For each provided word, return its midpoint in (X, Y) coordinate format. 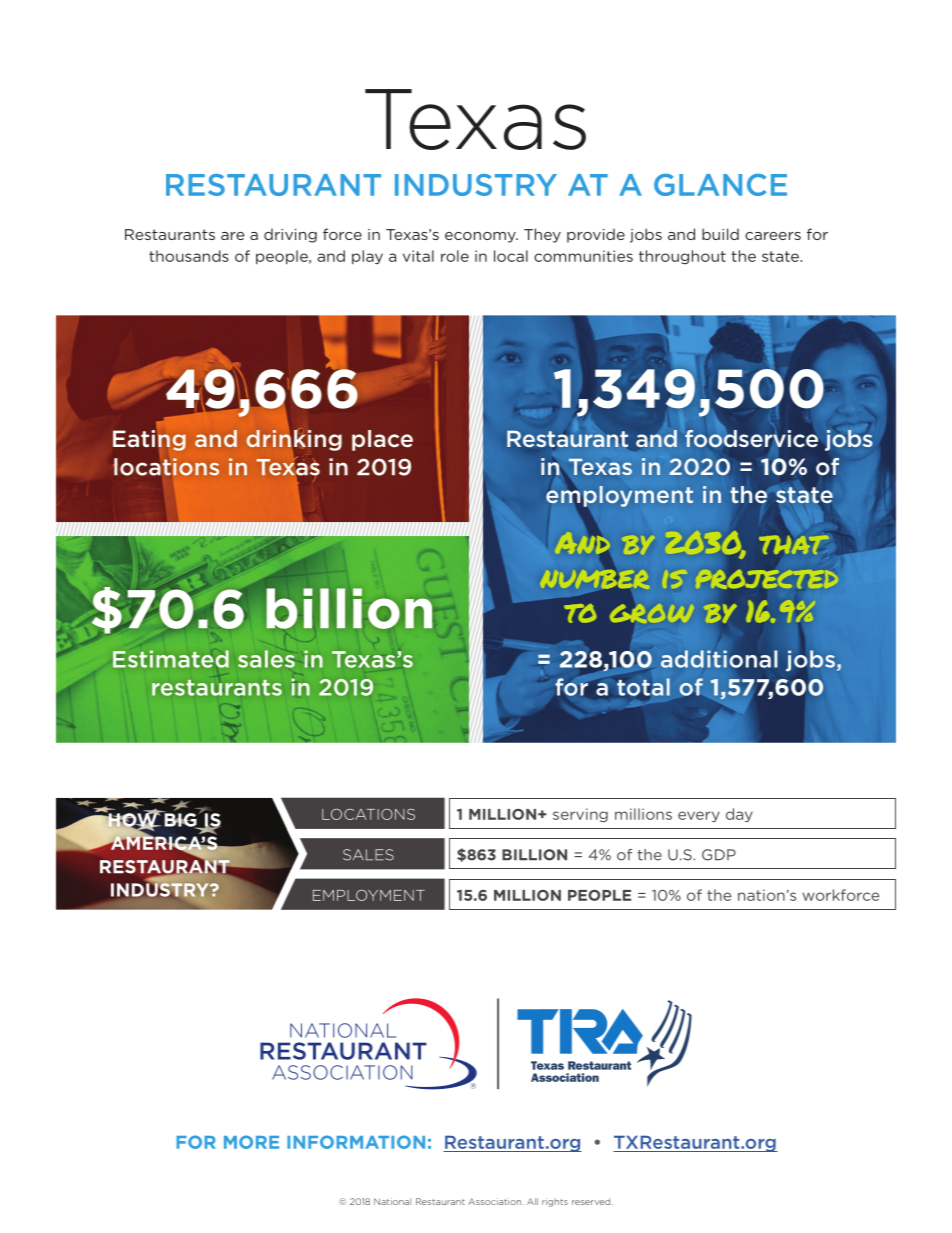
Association (495, 1201)
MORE (251, 1142)
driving (290, 235)
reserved (592, 1201)
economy (481, 237)
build (720, 234)
